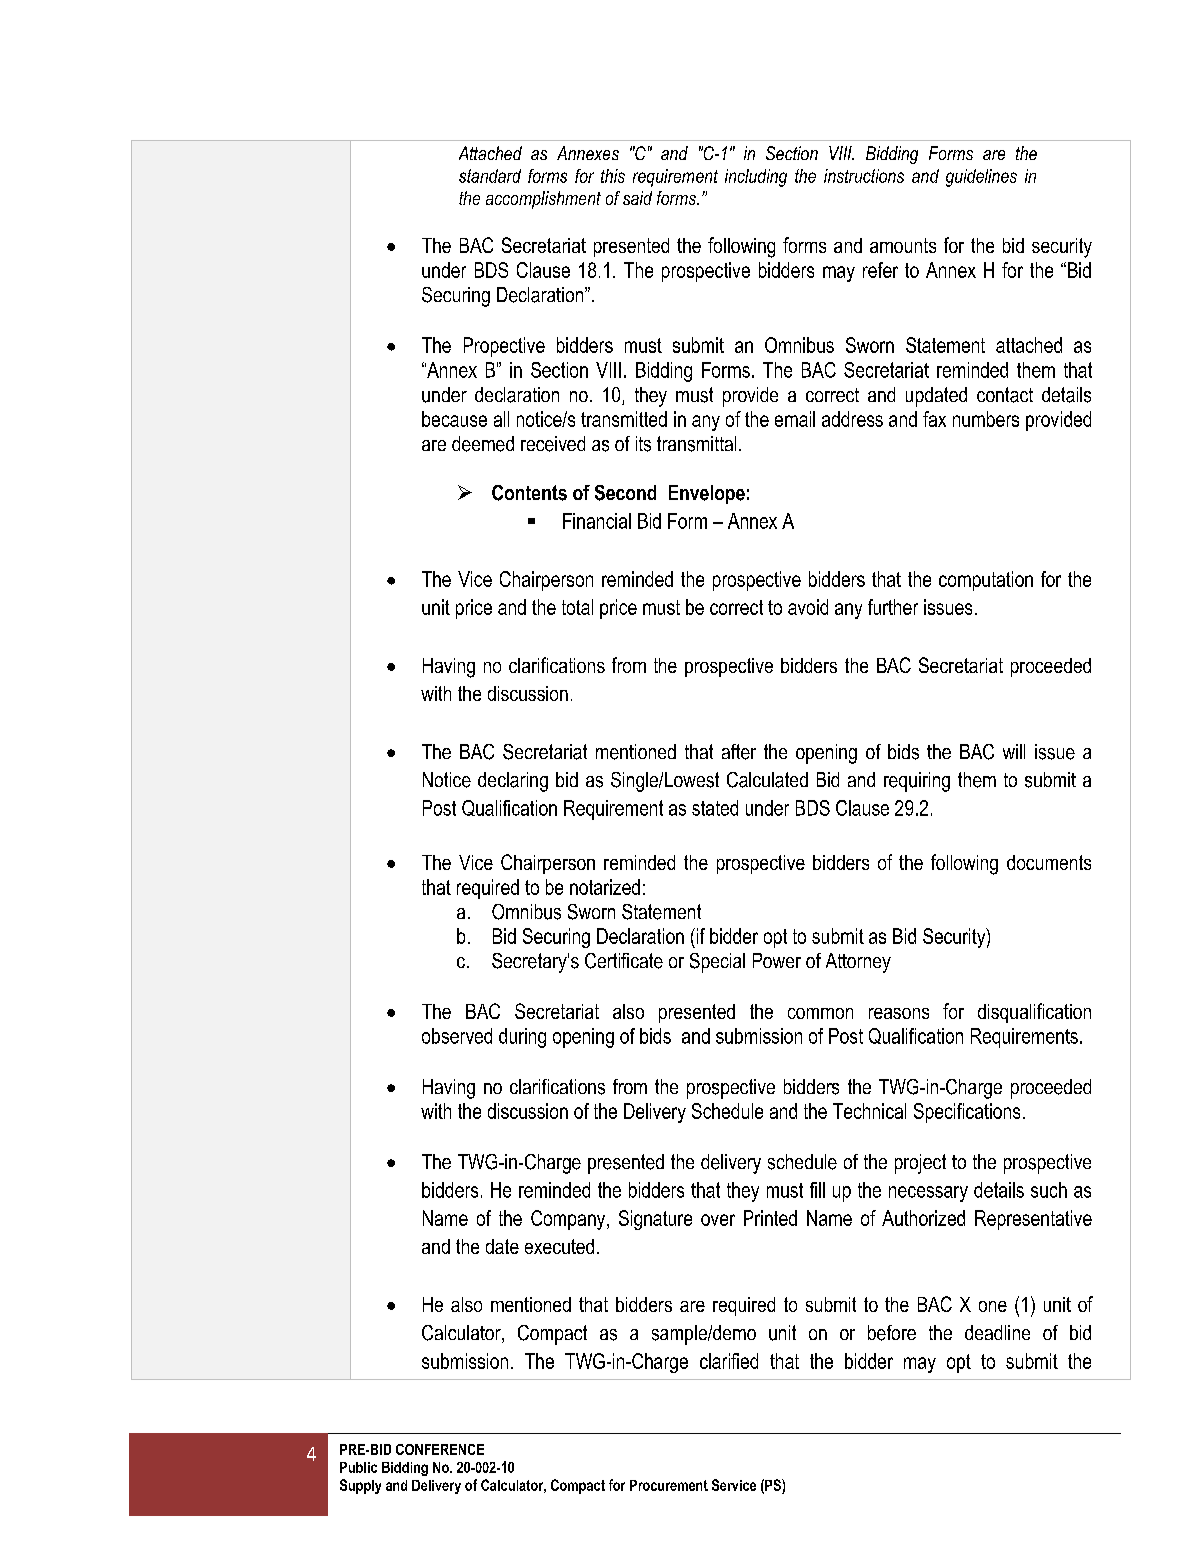  I want to click on executed, so click(559, 1246).
